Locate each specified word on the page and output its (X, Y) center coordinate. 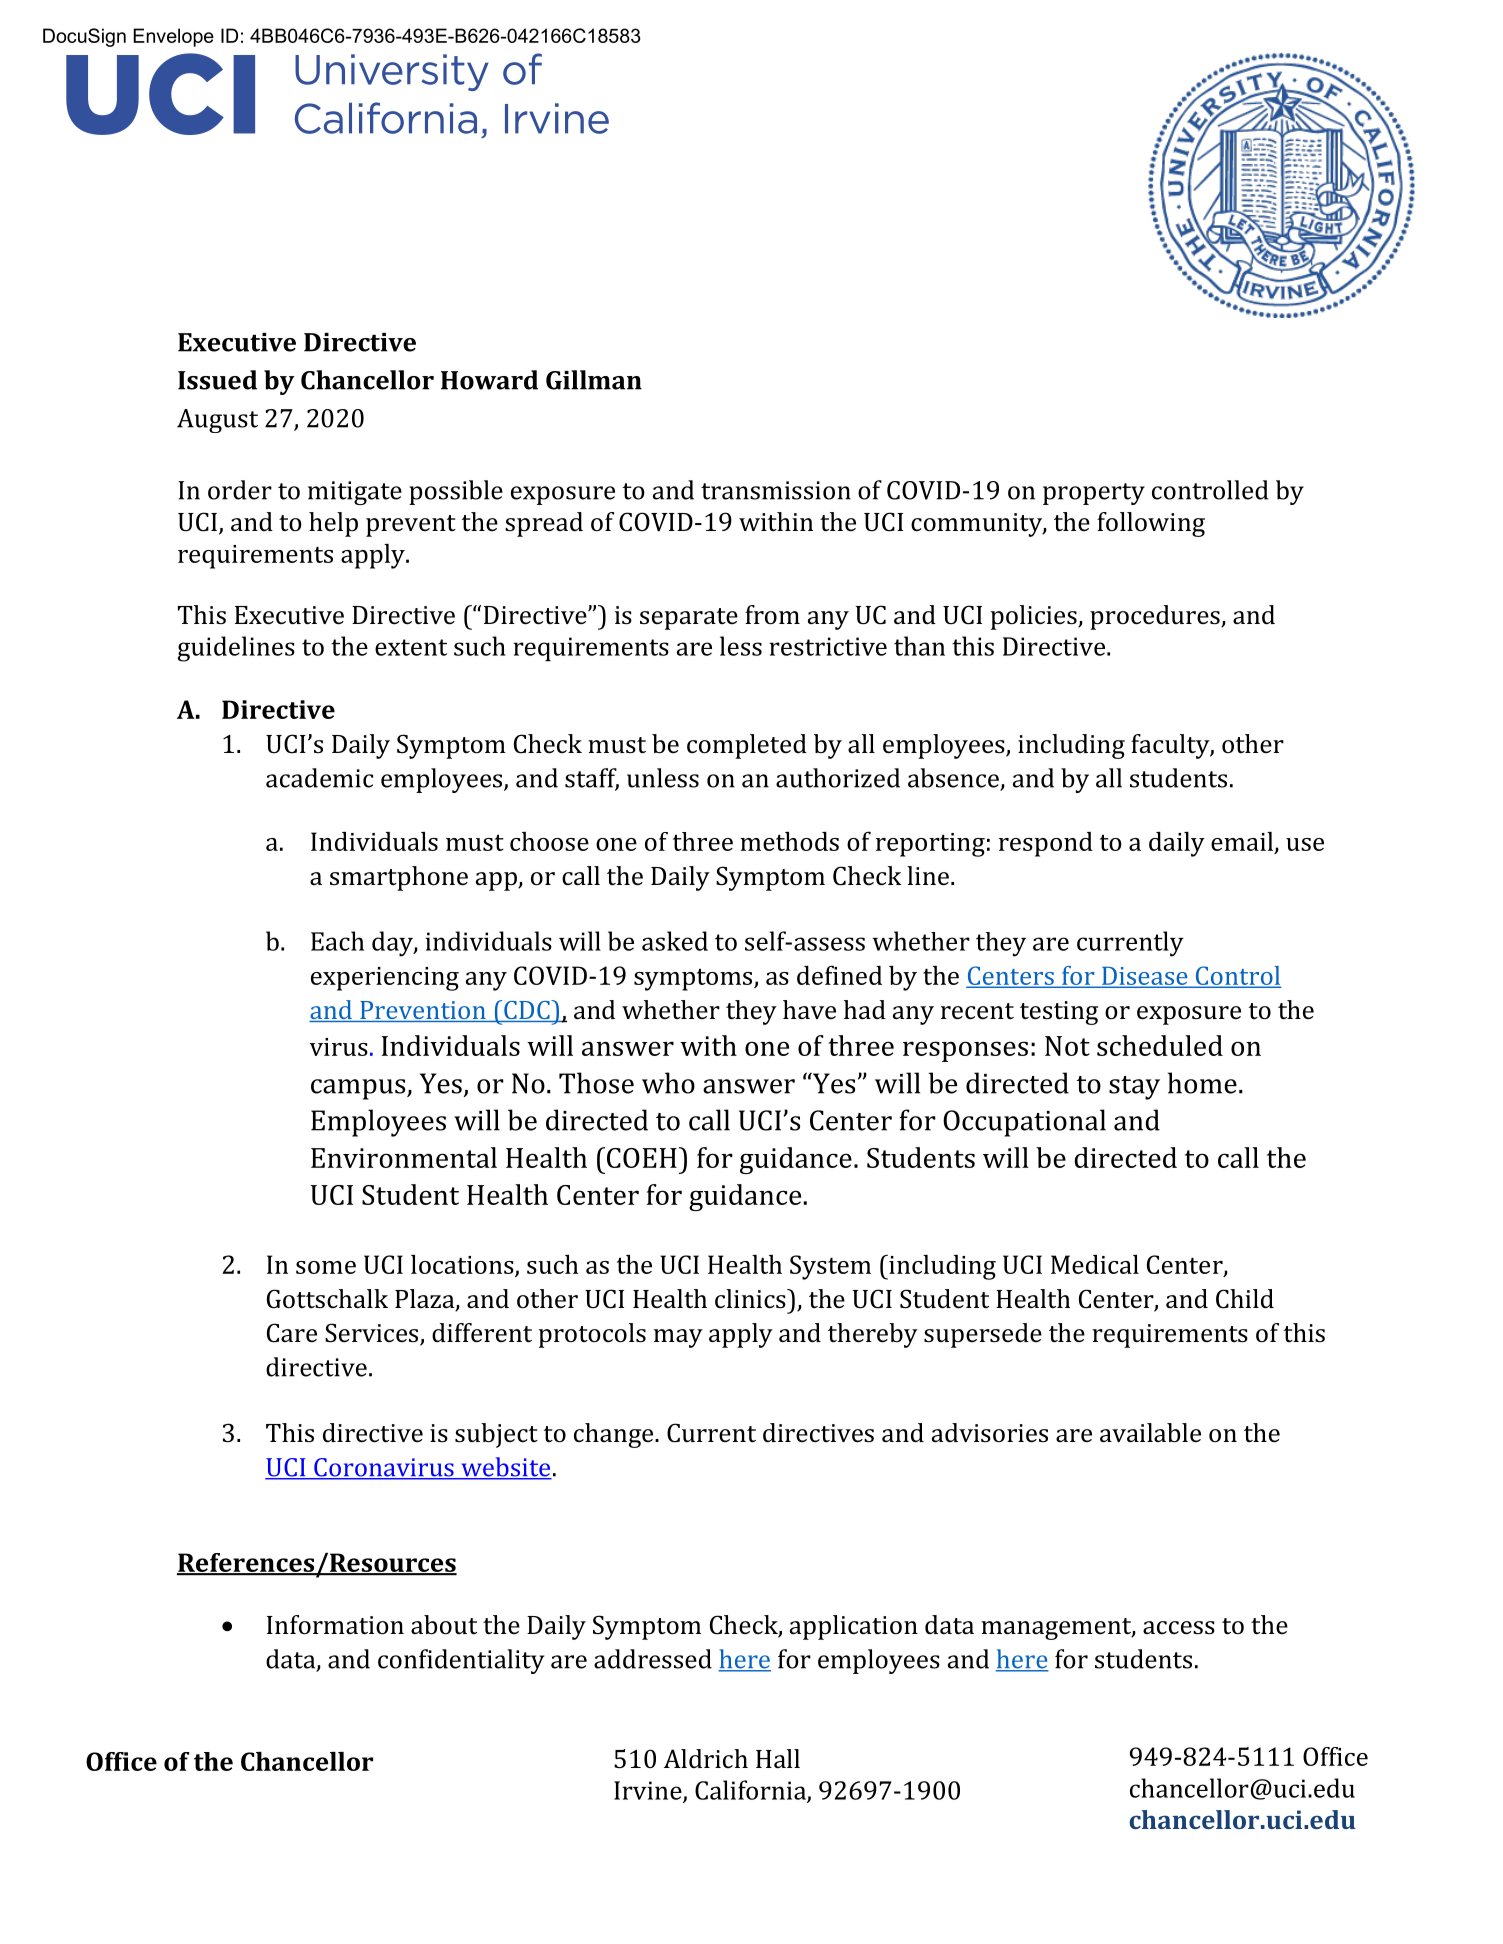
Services (373, 1334)
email (1242, 841)
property (1094, 494)
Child (1245, 1299)
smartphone (399, 878)
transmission (776, 490)
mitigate (355, 493)
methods (789, 841)
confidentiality (461, 1661)
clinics (751, 1299)
